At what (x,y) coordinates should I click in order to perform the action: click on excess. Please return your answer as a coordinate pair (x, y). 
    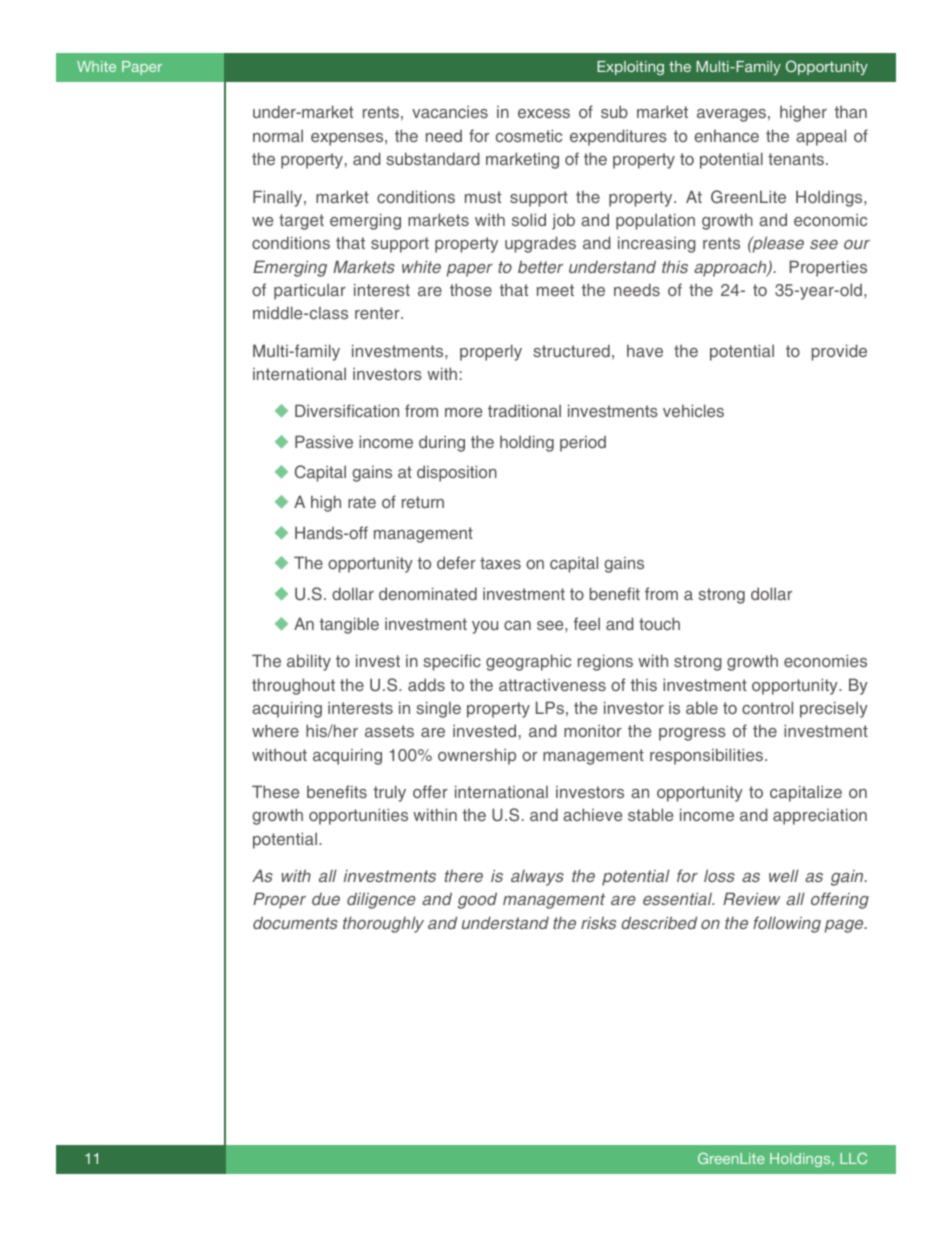
    Looking at the image, I should click on (544, 113).
